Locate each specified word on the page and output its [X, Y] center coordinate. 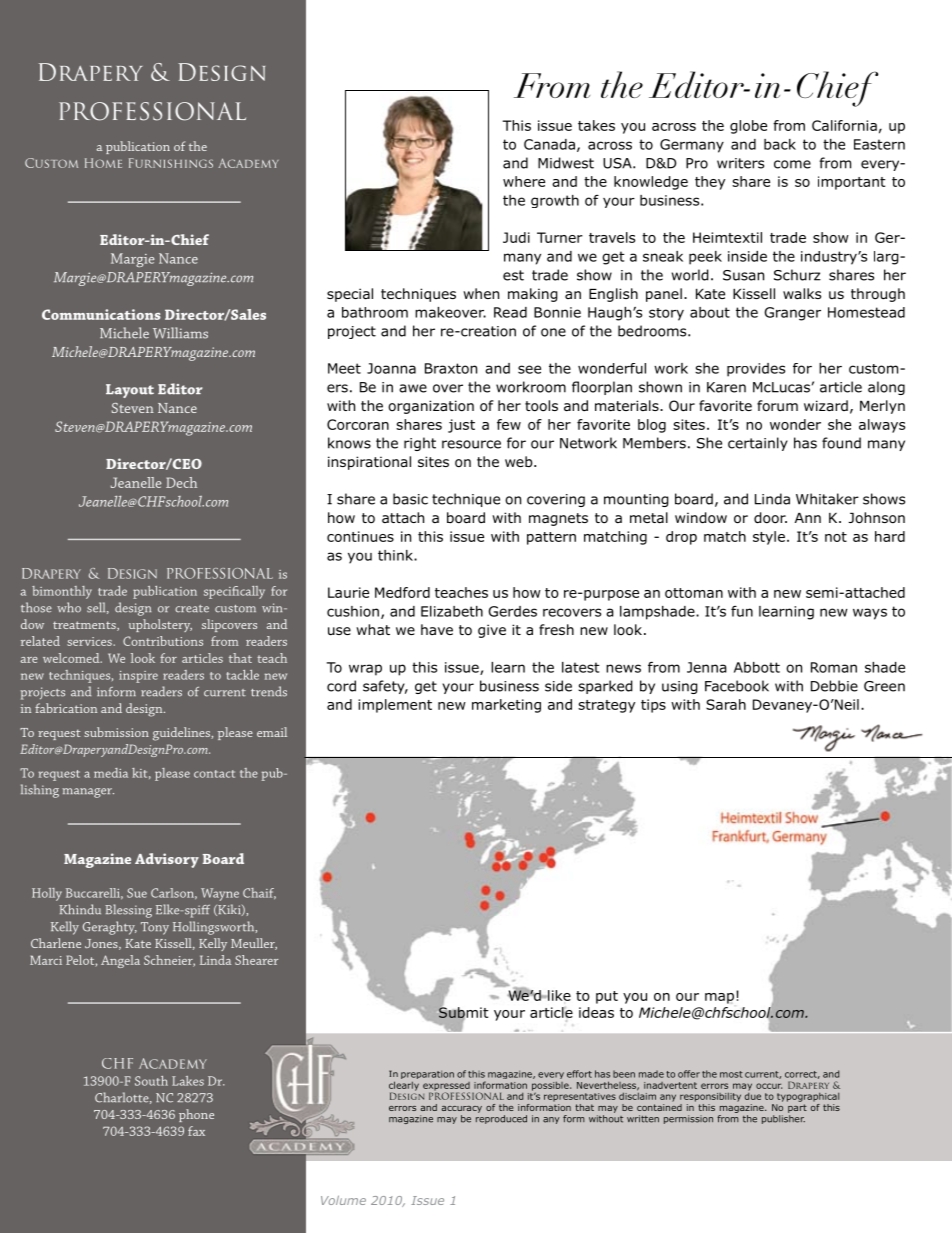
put [607, 997]
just [461, 426]
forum [777, 406]
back [780, 144]
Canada [549, 144]
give [492, 631]
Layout [130, 391]
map [719, 998]
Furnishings [171, 163]
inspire [138, 677]
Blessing [128, 911]
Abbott [757, 667]
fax [196, 1131]
